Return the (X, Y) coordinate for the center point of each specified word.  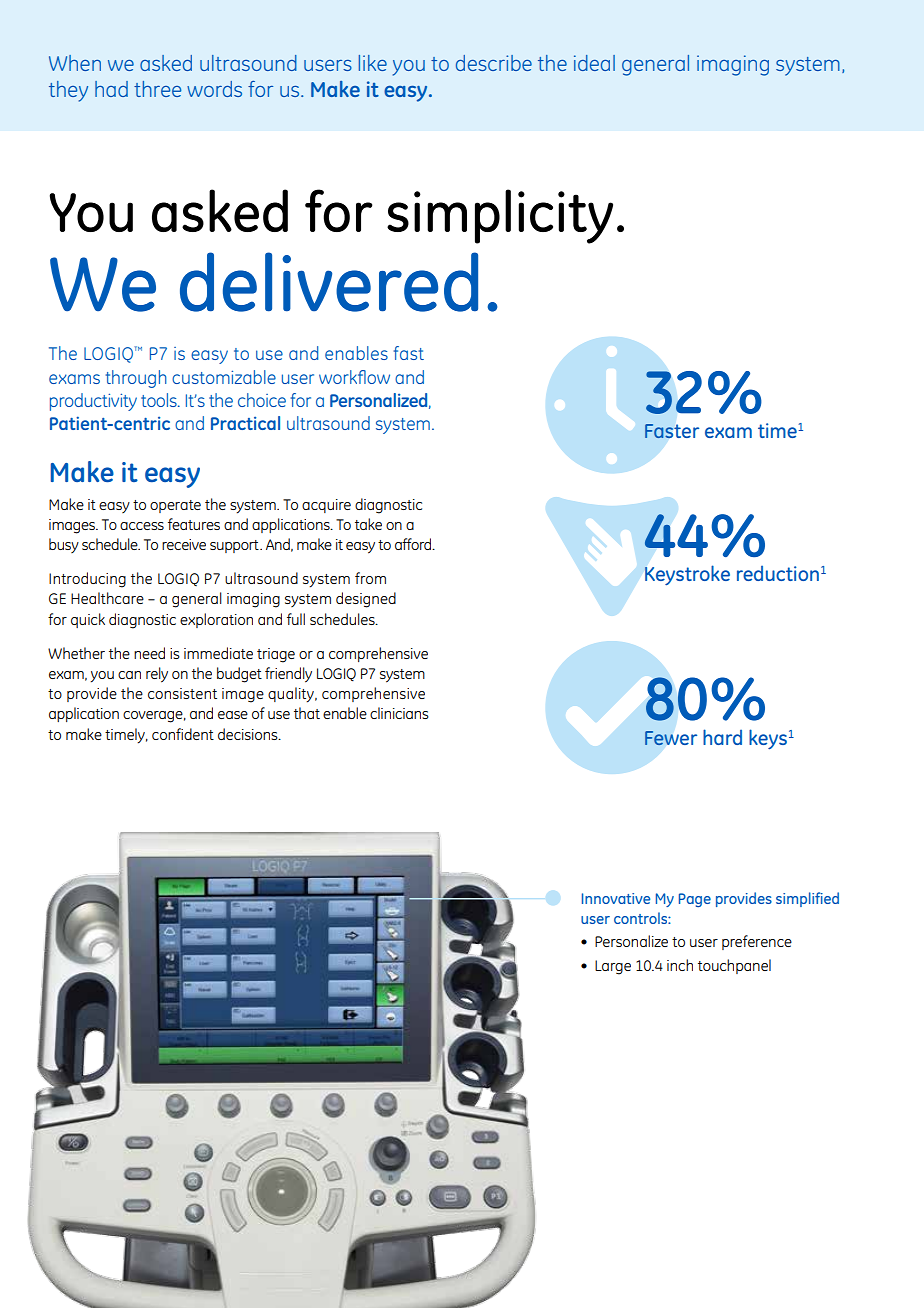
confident (183, 734)
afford (414, 544)
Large (613, 967)
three (157, 89)
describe (494, 63)
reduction (778, 573)
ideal (594, 63)
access (142, 526)
